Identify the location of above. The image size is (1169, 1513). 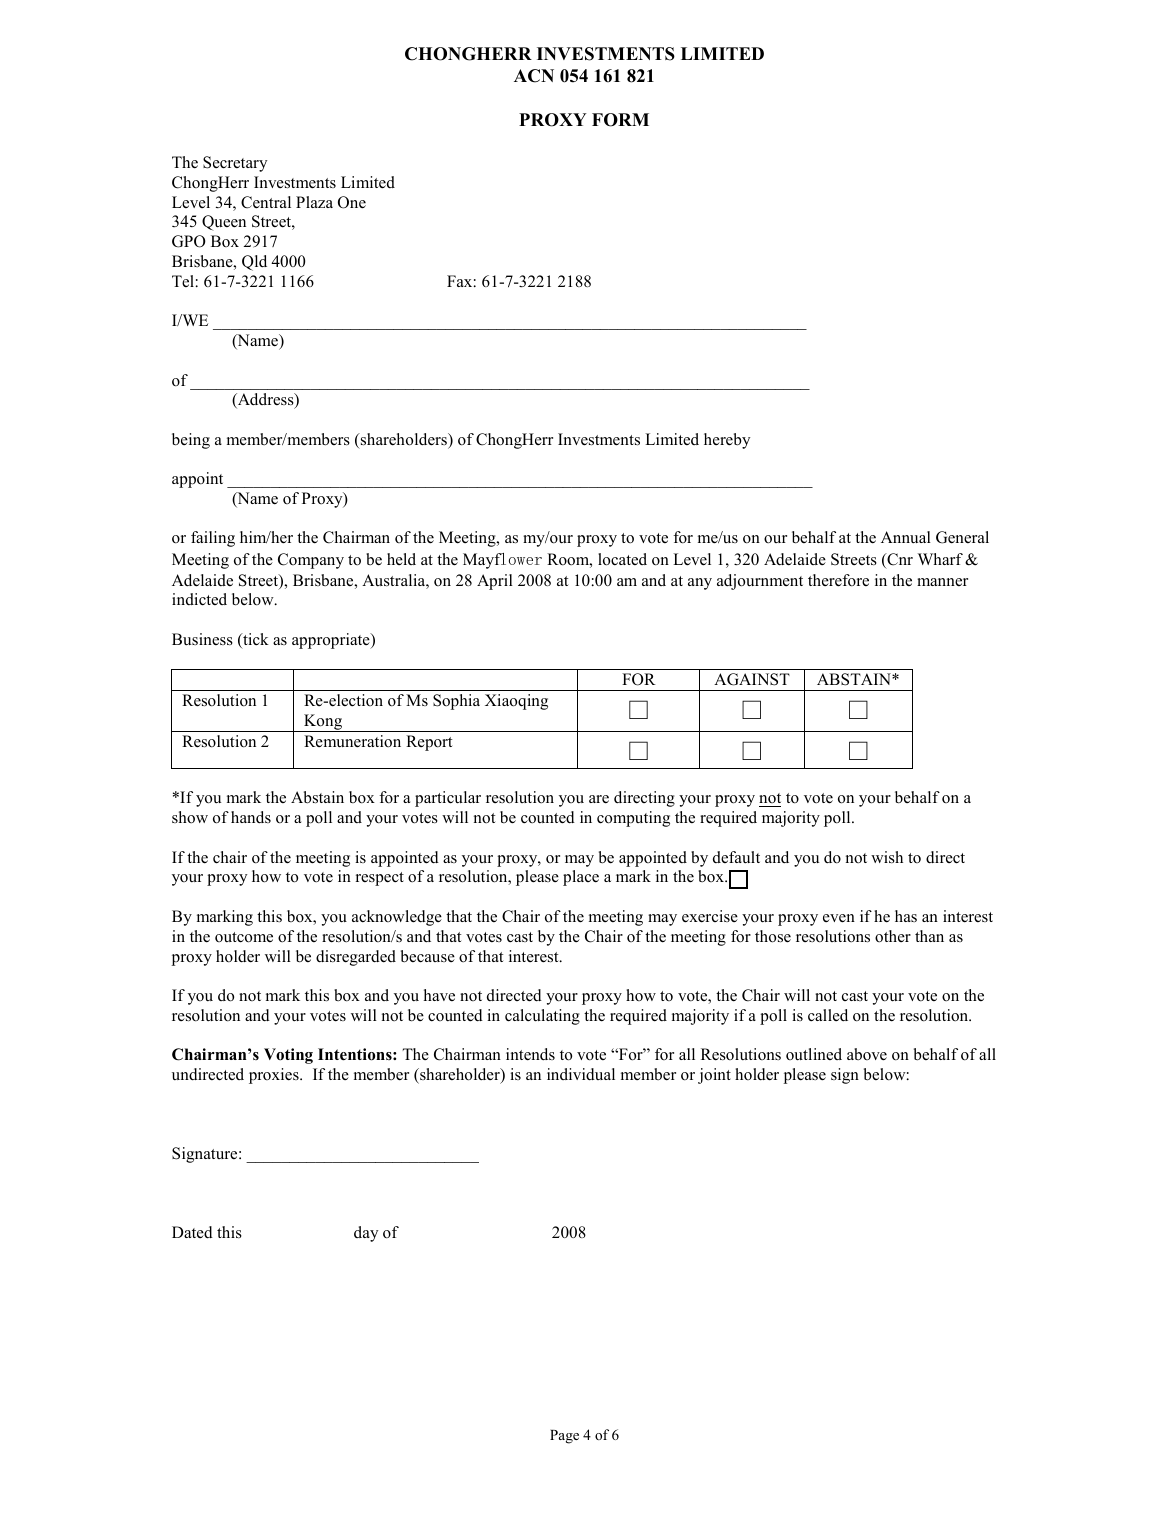
(867, 1054).
